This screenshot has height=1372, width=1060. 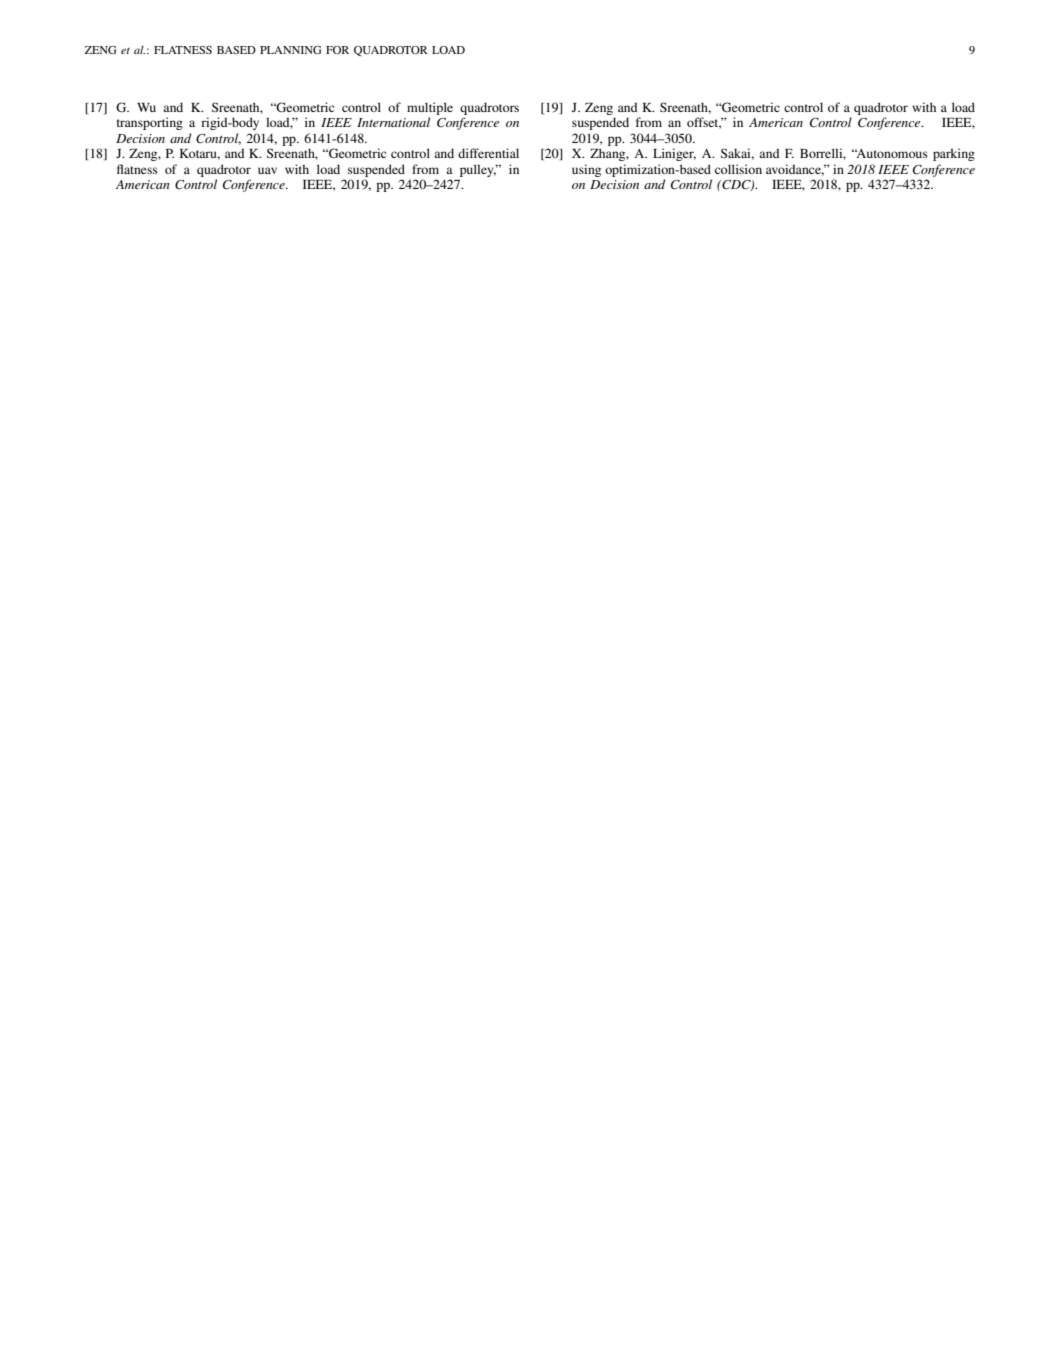 What do you see at coordinates (267, 170) in the screenshot?
I see `uav` at bounding box center [267, 170].
